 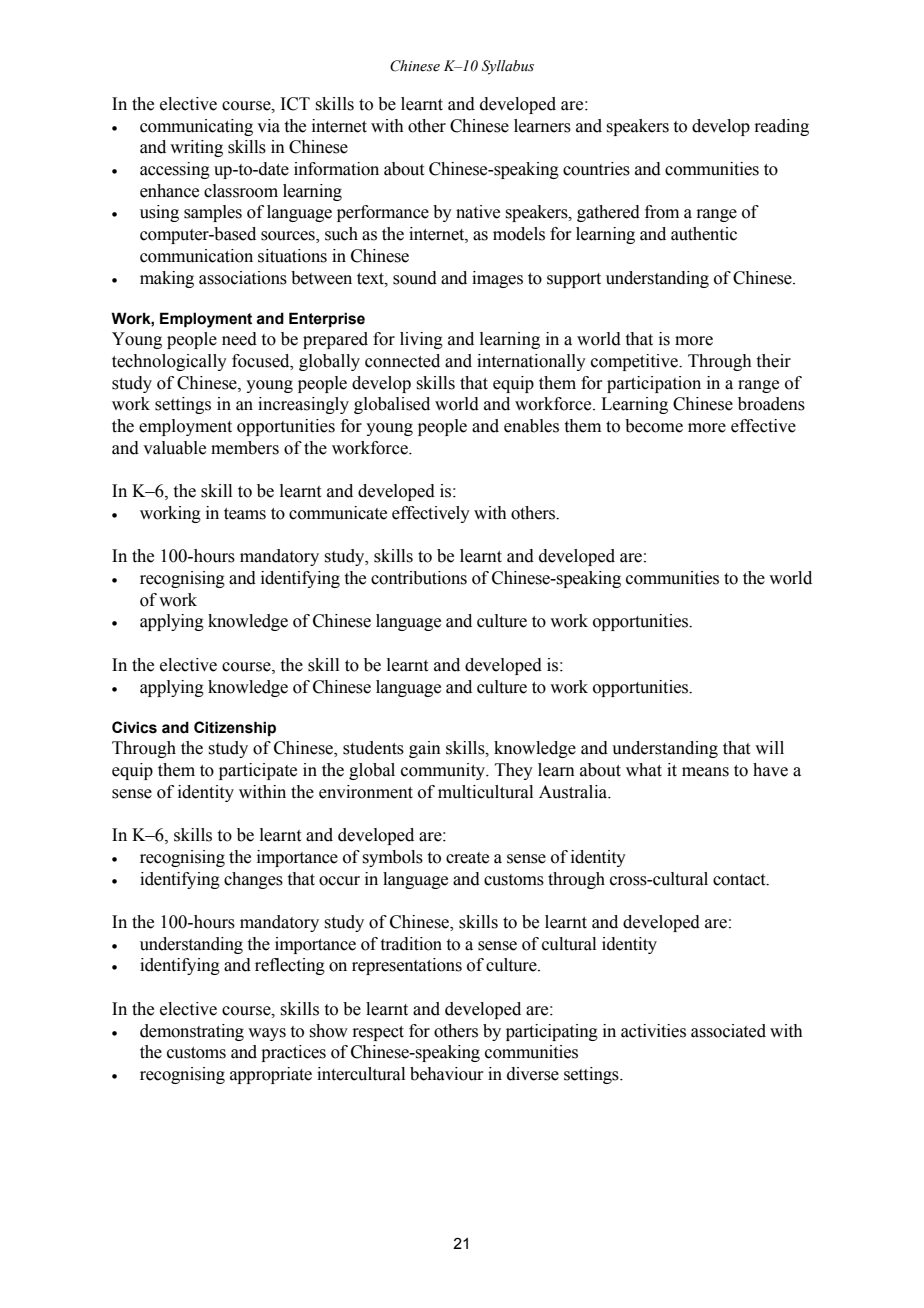 What do you see at coordinates (508, 67) in the image?
I see `Syllabus` at bounding box center [508, 67].
